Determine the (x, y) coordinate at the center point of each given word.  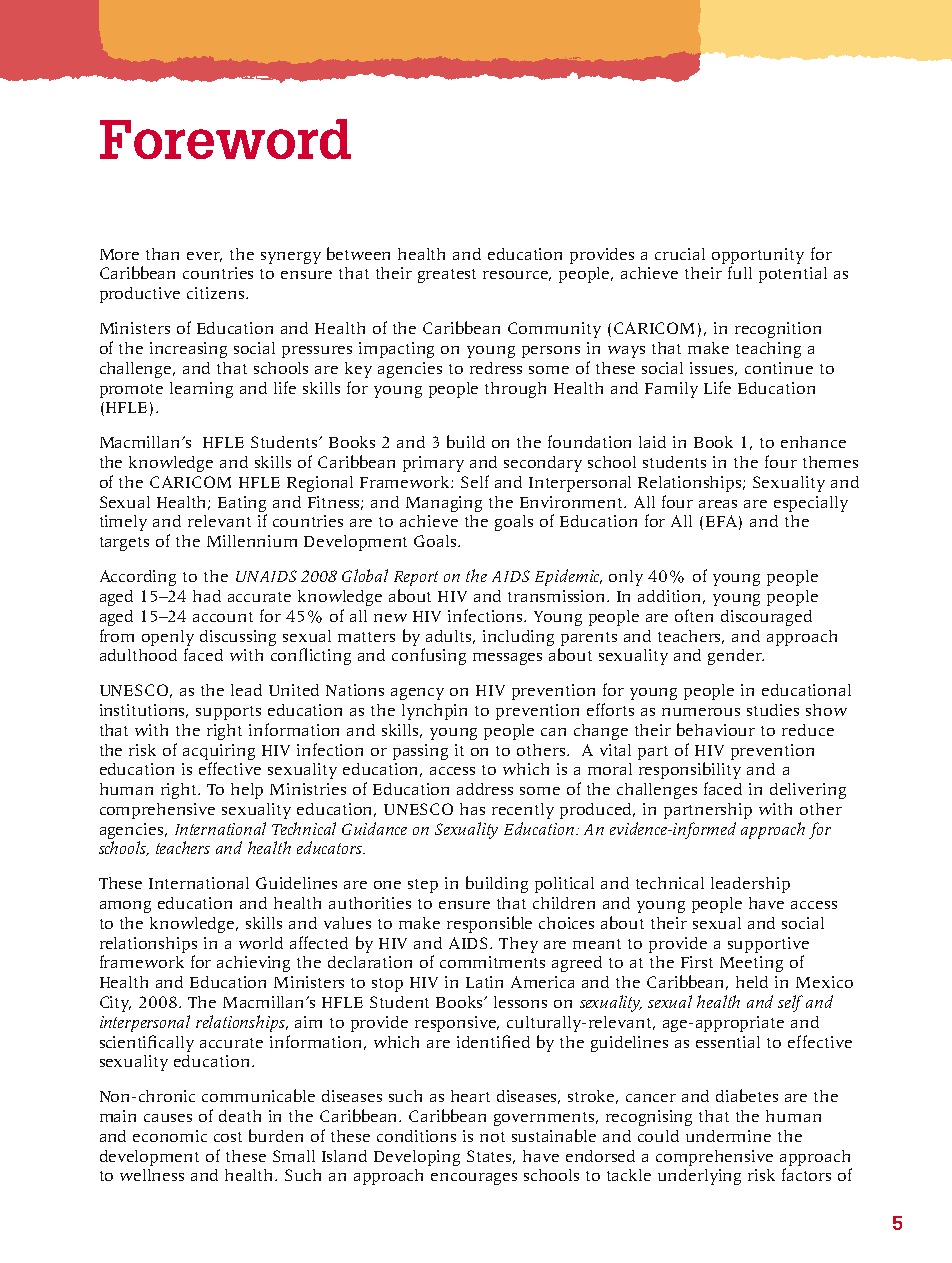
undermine (728, 1136)
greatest (447, 276)
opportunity (758, 256)
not (492, 1137)
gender (736, 657)
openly (168, 638)
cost (228, 1137)
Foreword (225, 139)
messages (507, 659)
